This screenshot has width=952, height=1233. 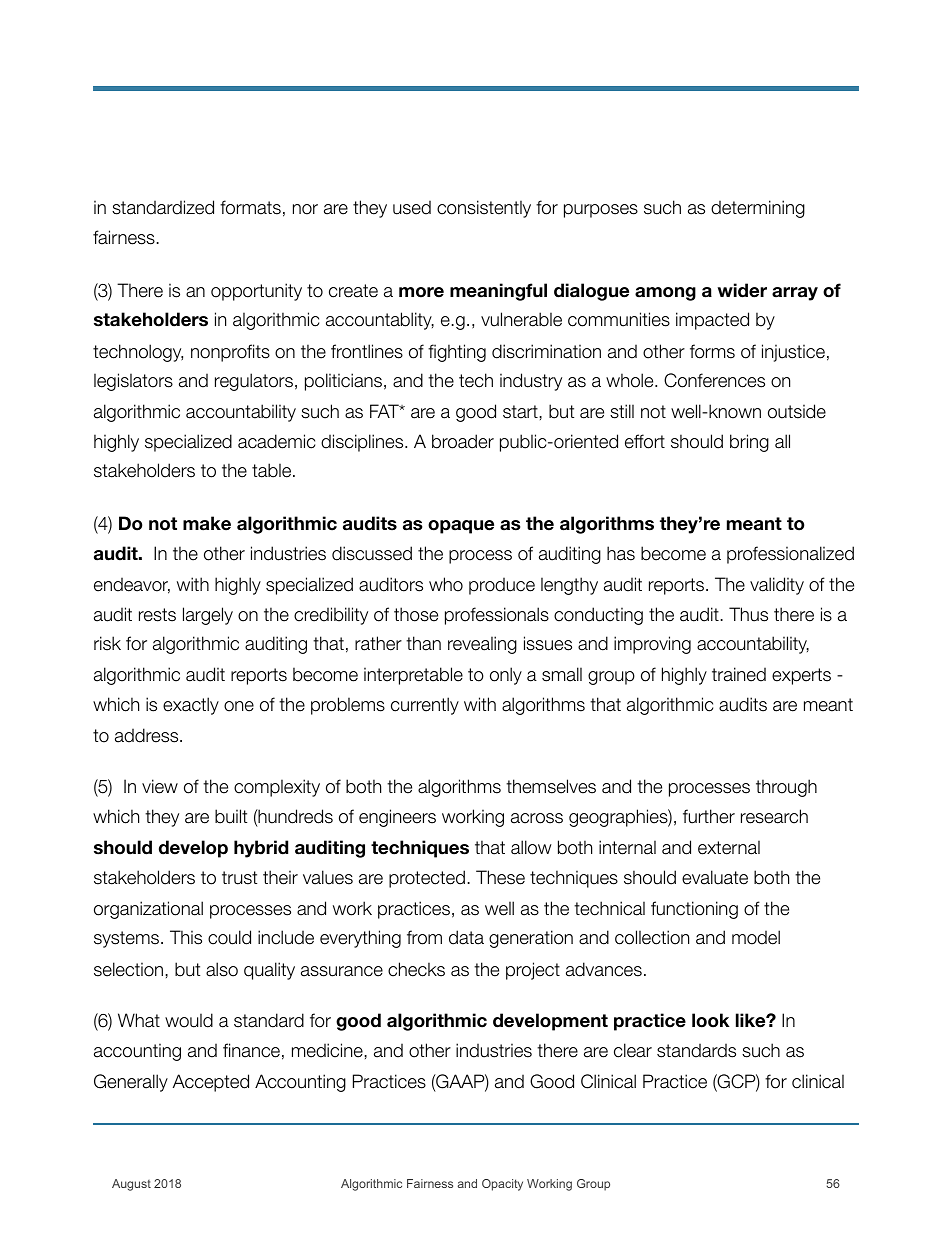 What do you see at coordinates (484, 209) in the screenshot?
I see `consistently` at bounding box center [484, 209].
